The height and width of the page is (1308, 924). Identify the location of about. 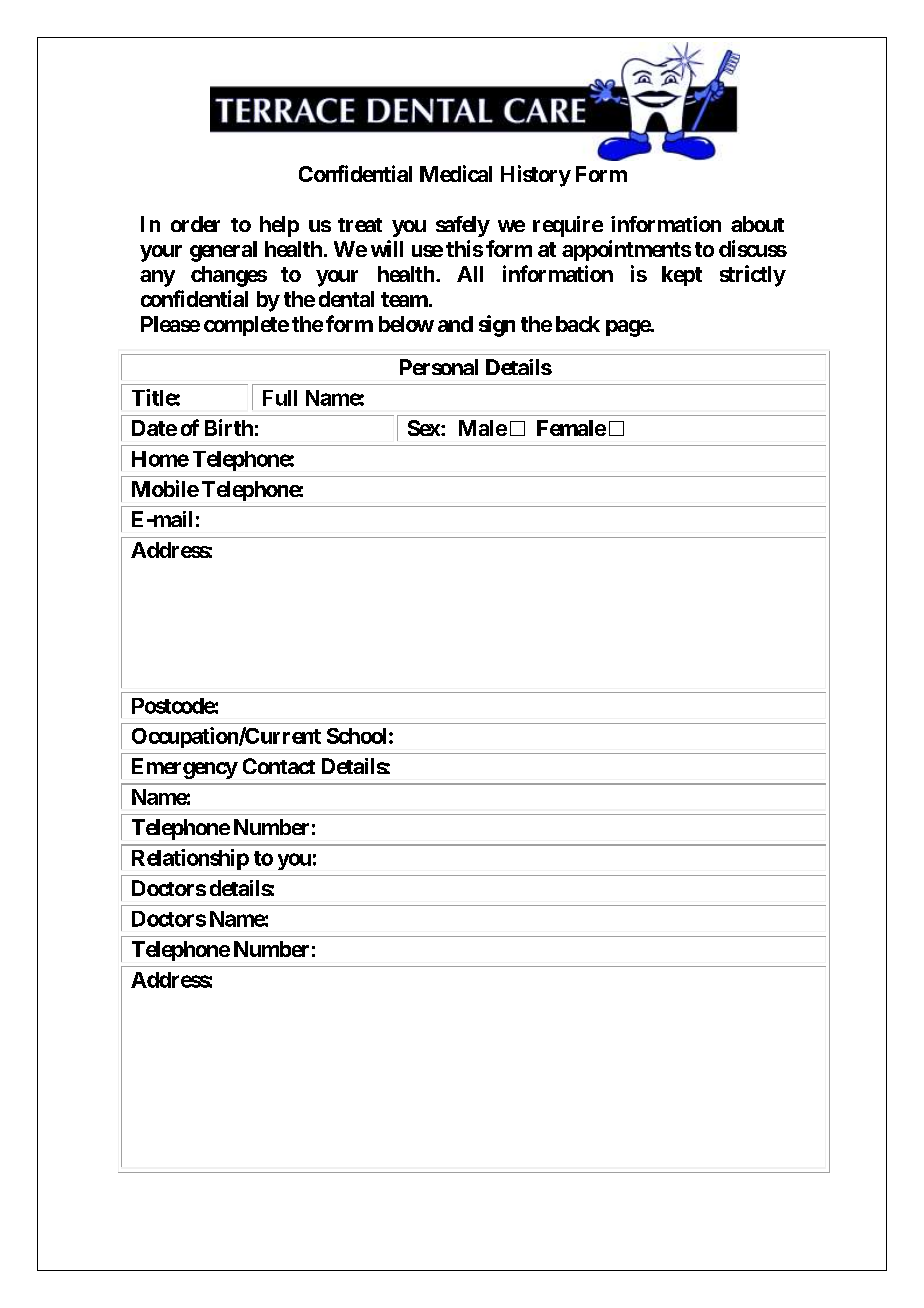
(757, 224).
